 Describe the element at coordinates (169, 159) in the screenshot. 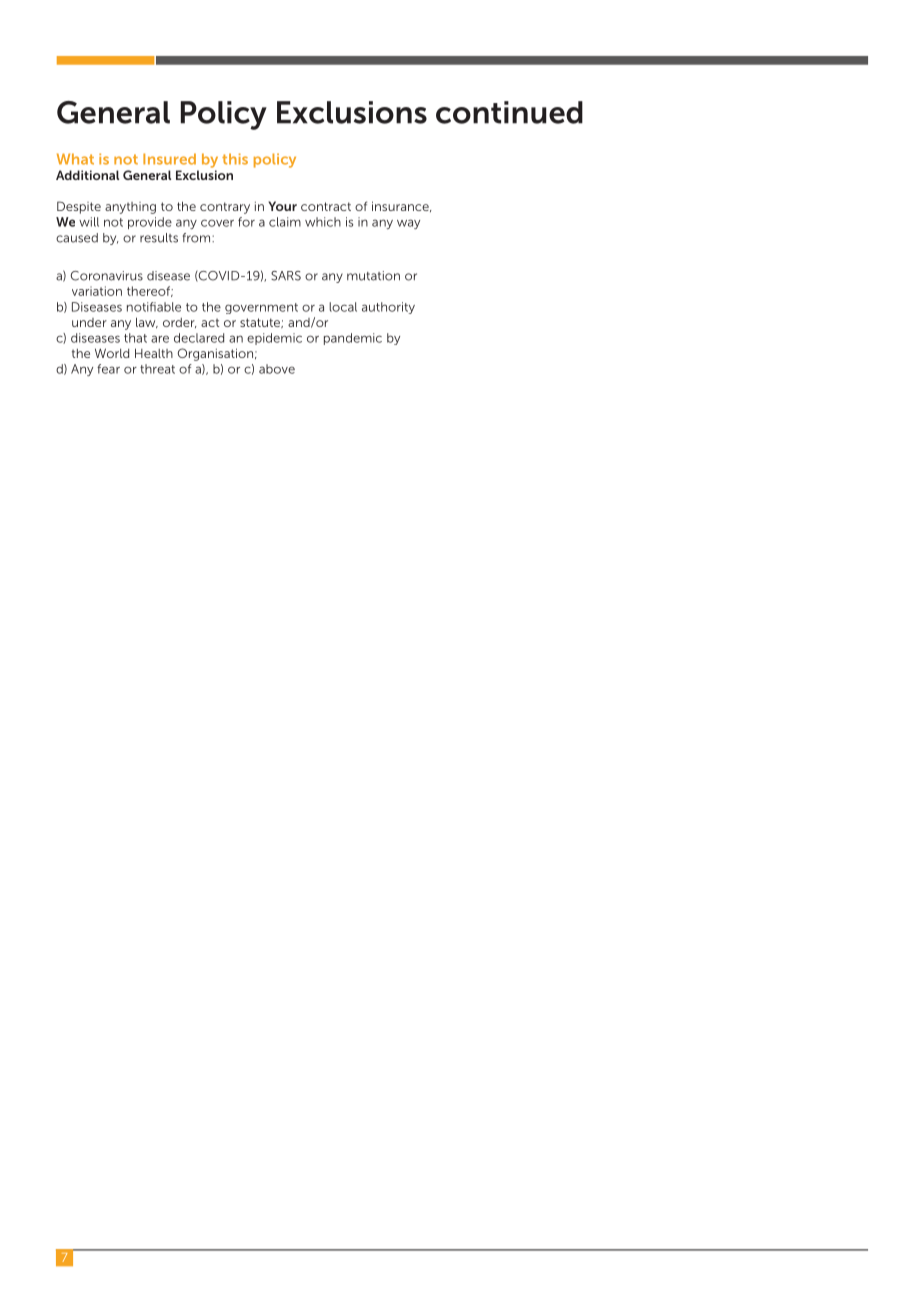

I see `Insured` at that location.
